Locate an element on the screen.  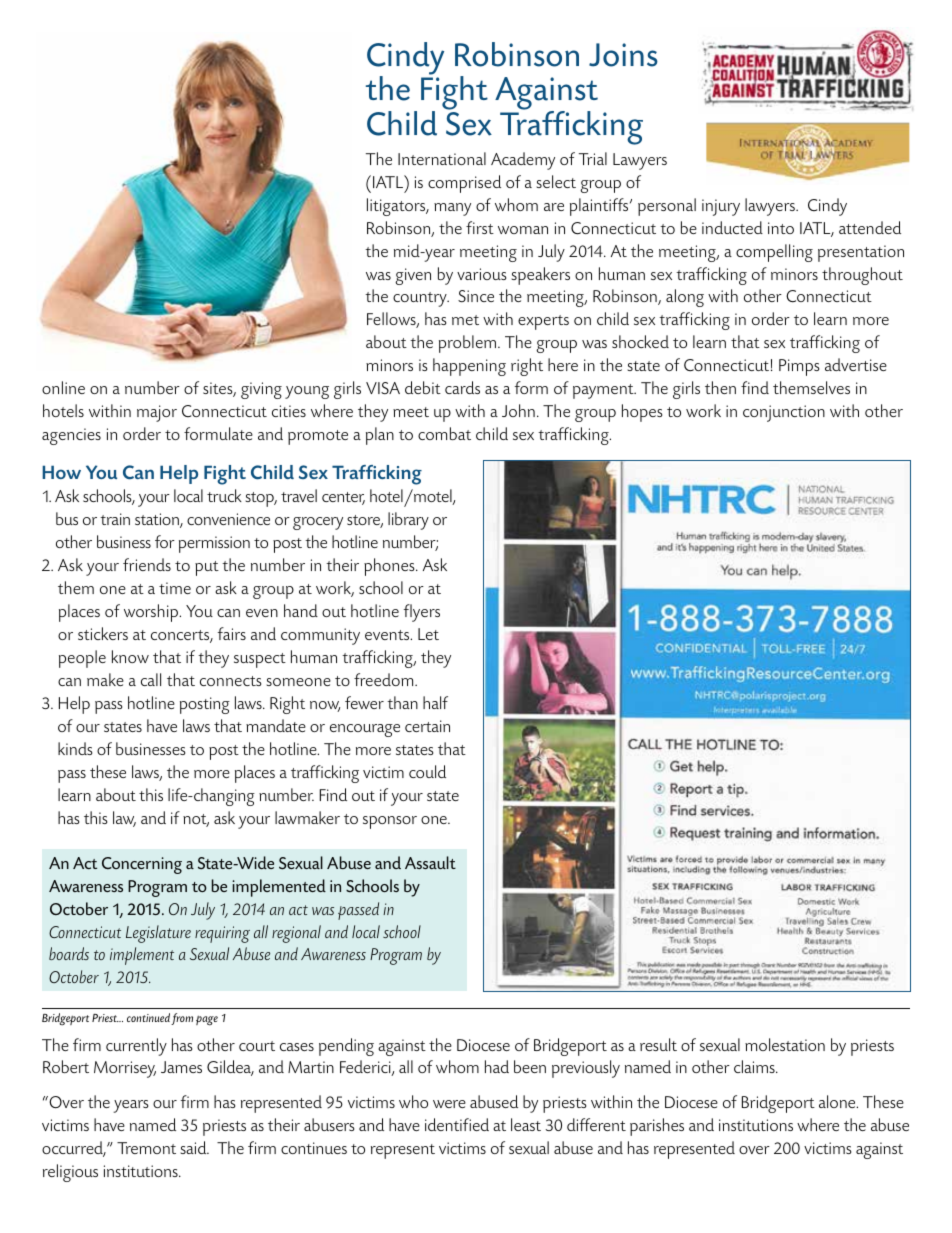
identified is located at coordinates (457, 1124).
